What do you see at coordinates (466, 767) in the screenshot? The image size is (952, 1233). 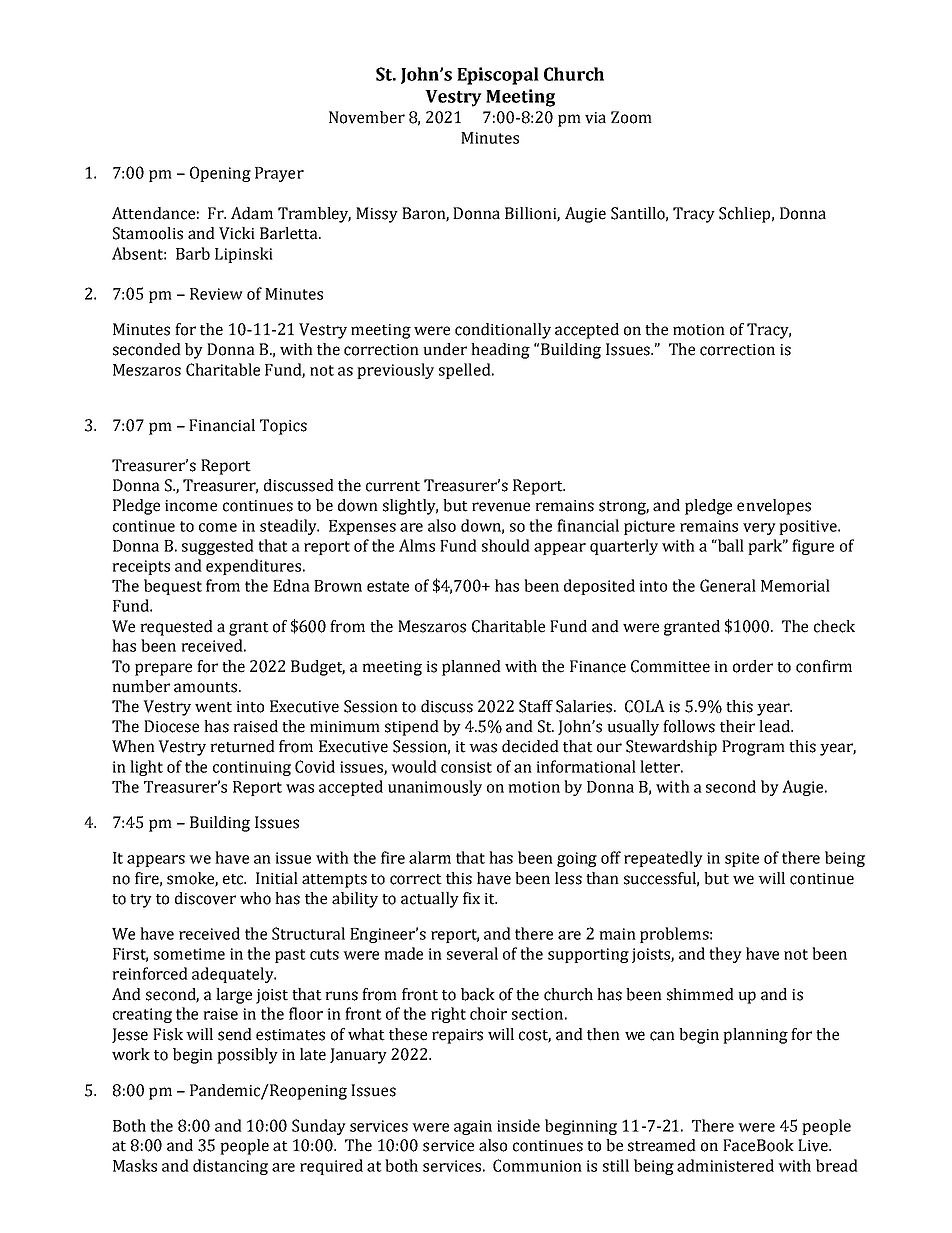 I see `consist` at bounding box center [466, 767].
